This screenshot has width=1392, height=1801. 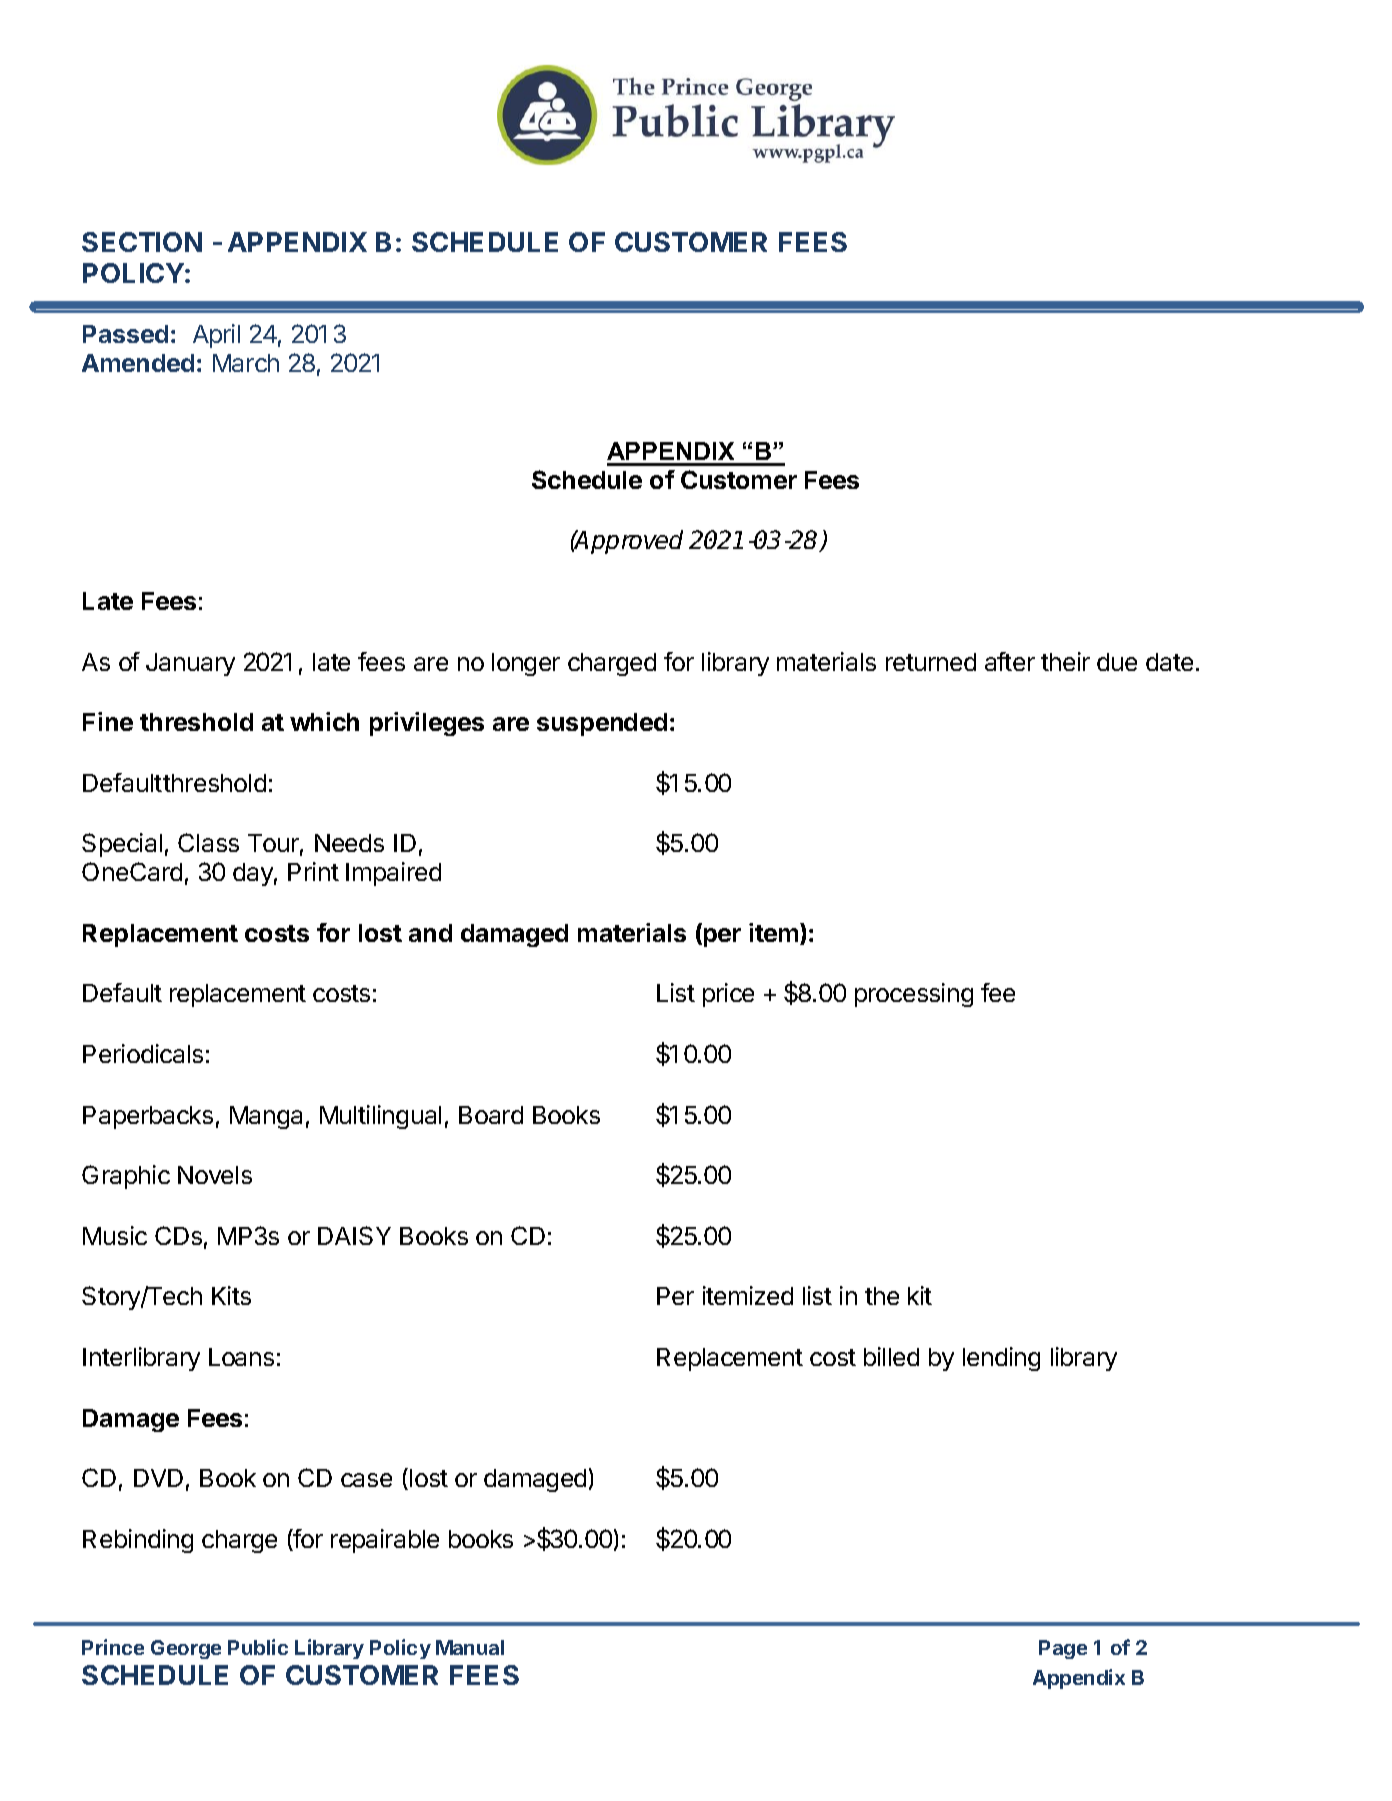 I want to click on Board, so click(x=491, y=1115).
